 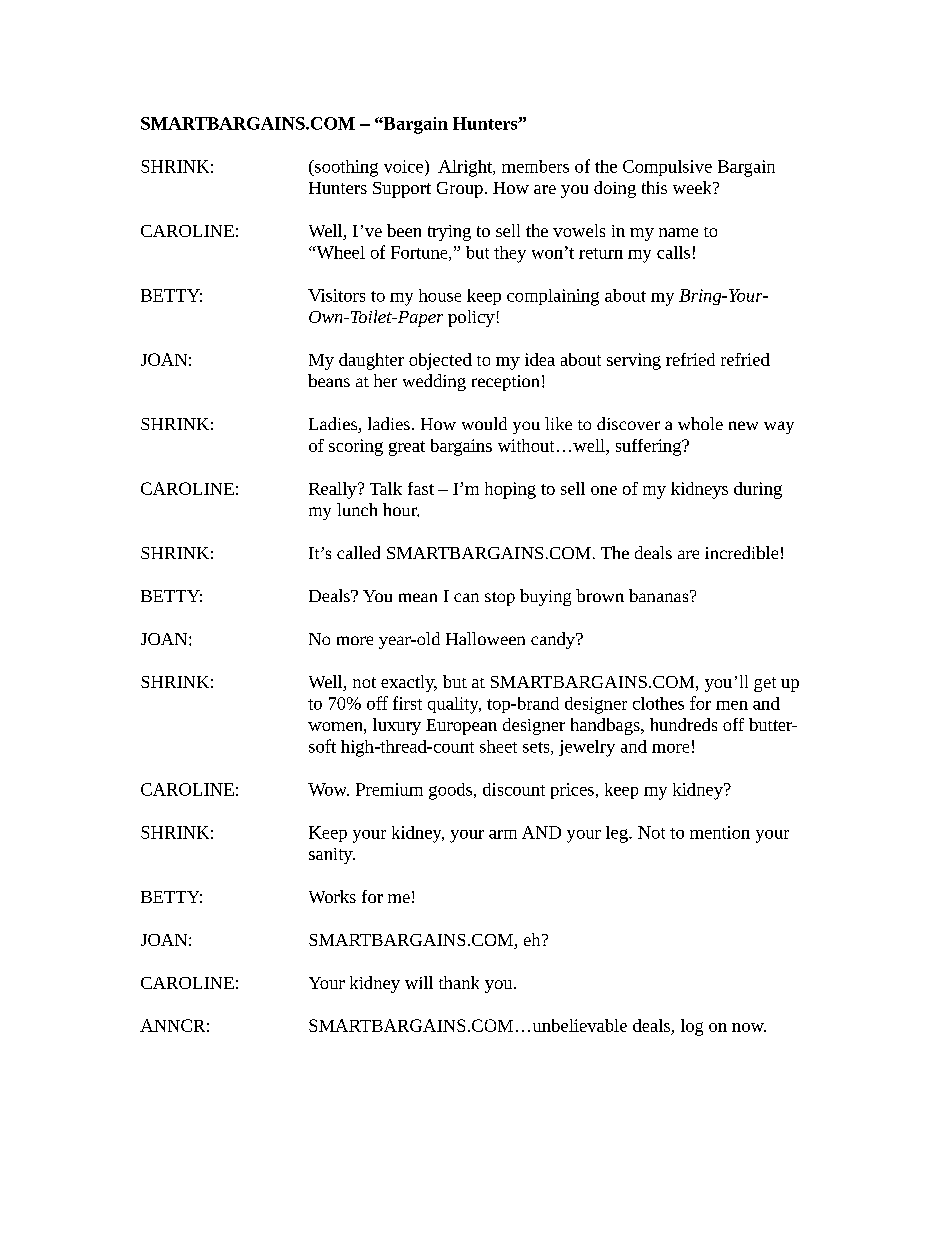 What do you see at coordinates (693, 187) in the screenshot?
I see `week` at bounding box center [693, 187].
